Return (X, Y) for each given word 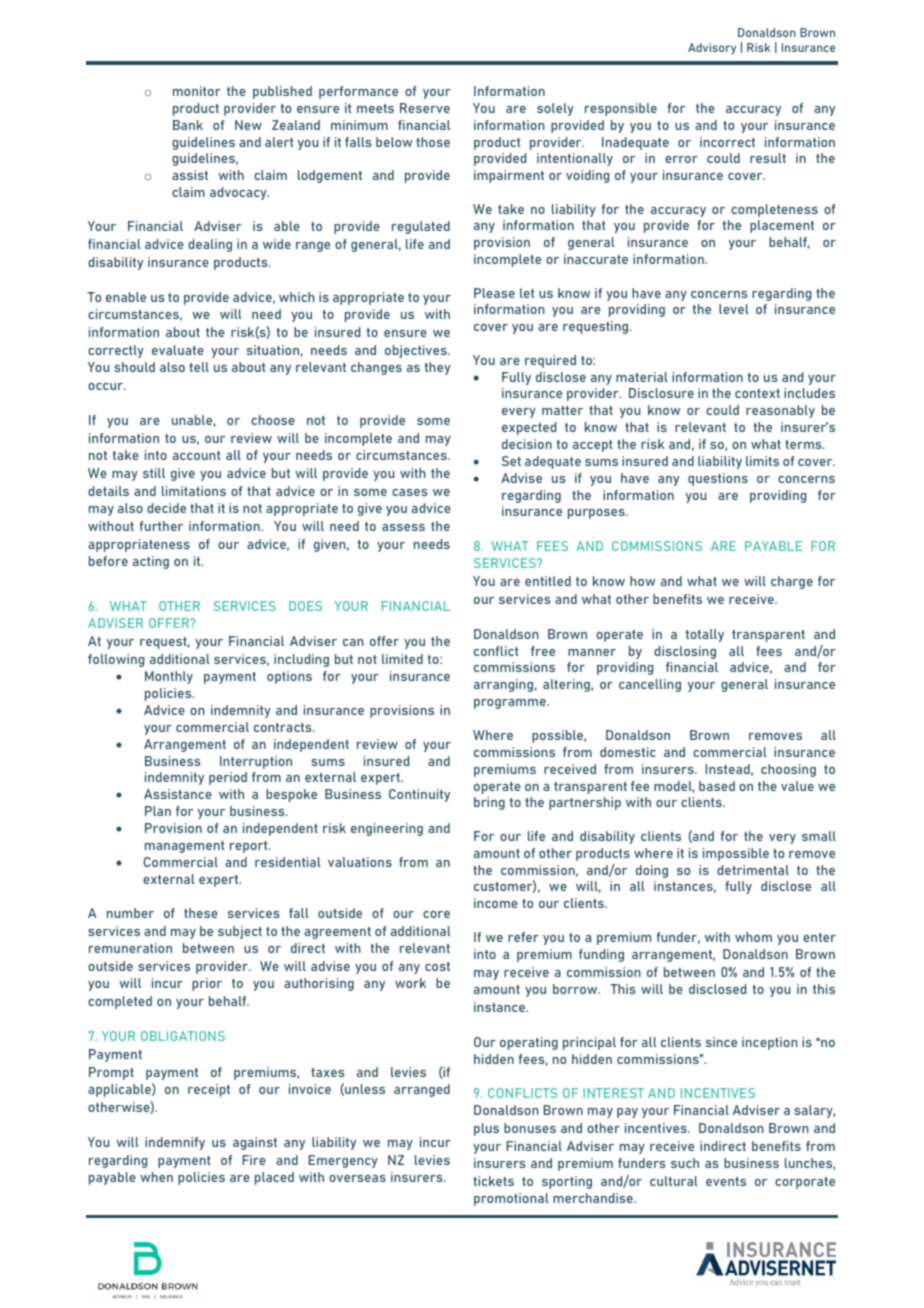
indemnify (175, 1143)
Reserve (425, 108)
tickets (493, 1181)
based (717, 786)
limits (762, 461)
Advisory (712, 49)
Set (511, 461)
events (726, 1181)
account (196, 455)
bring (489, 803)
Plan (158, 811)
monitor (197, 91)
